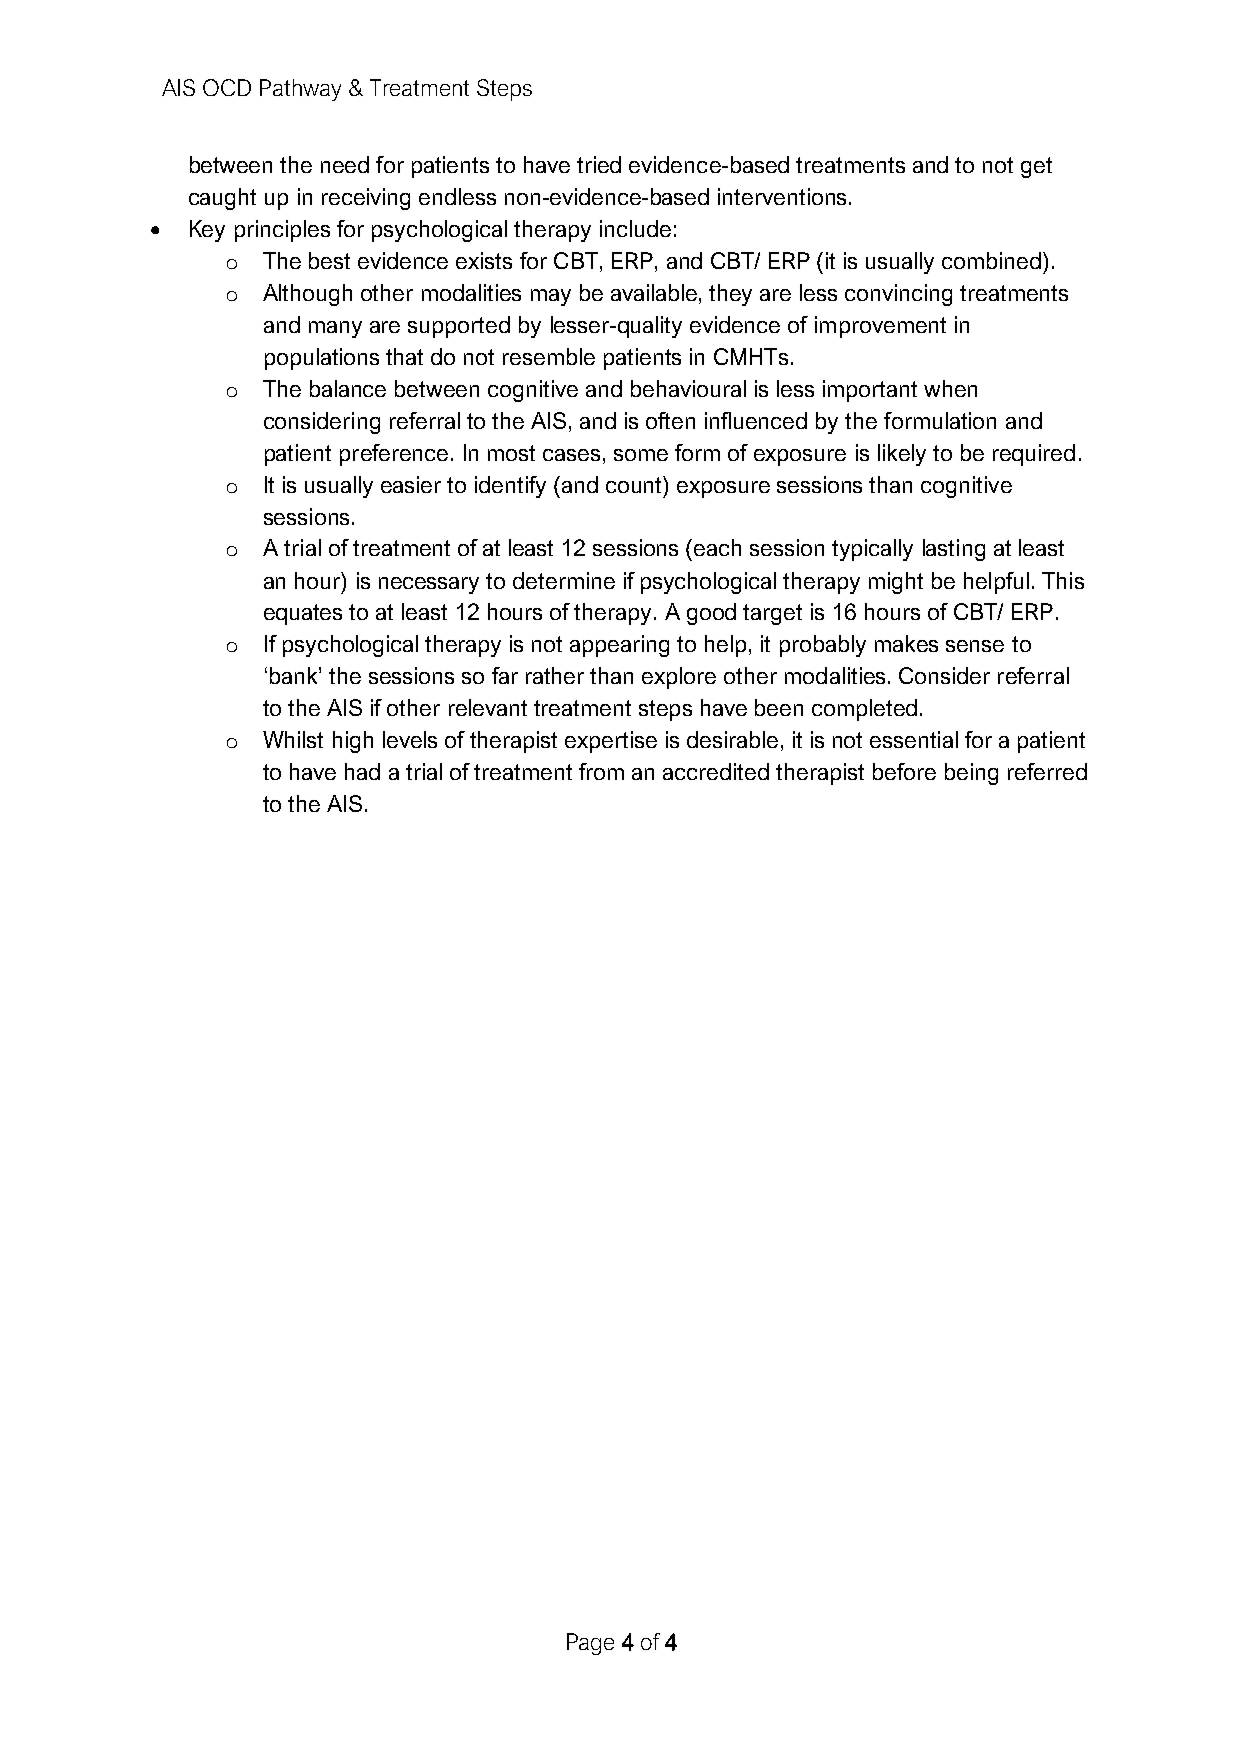 The height and width of the screenshot is (1757, 1242). What do you see at coordinates (362, 771) in the screenshot?
I see `had` at bounding box center [362, 771].
